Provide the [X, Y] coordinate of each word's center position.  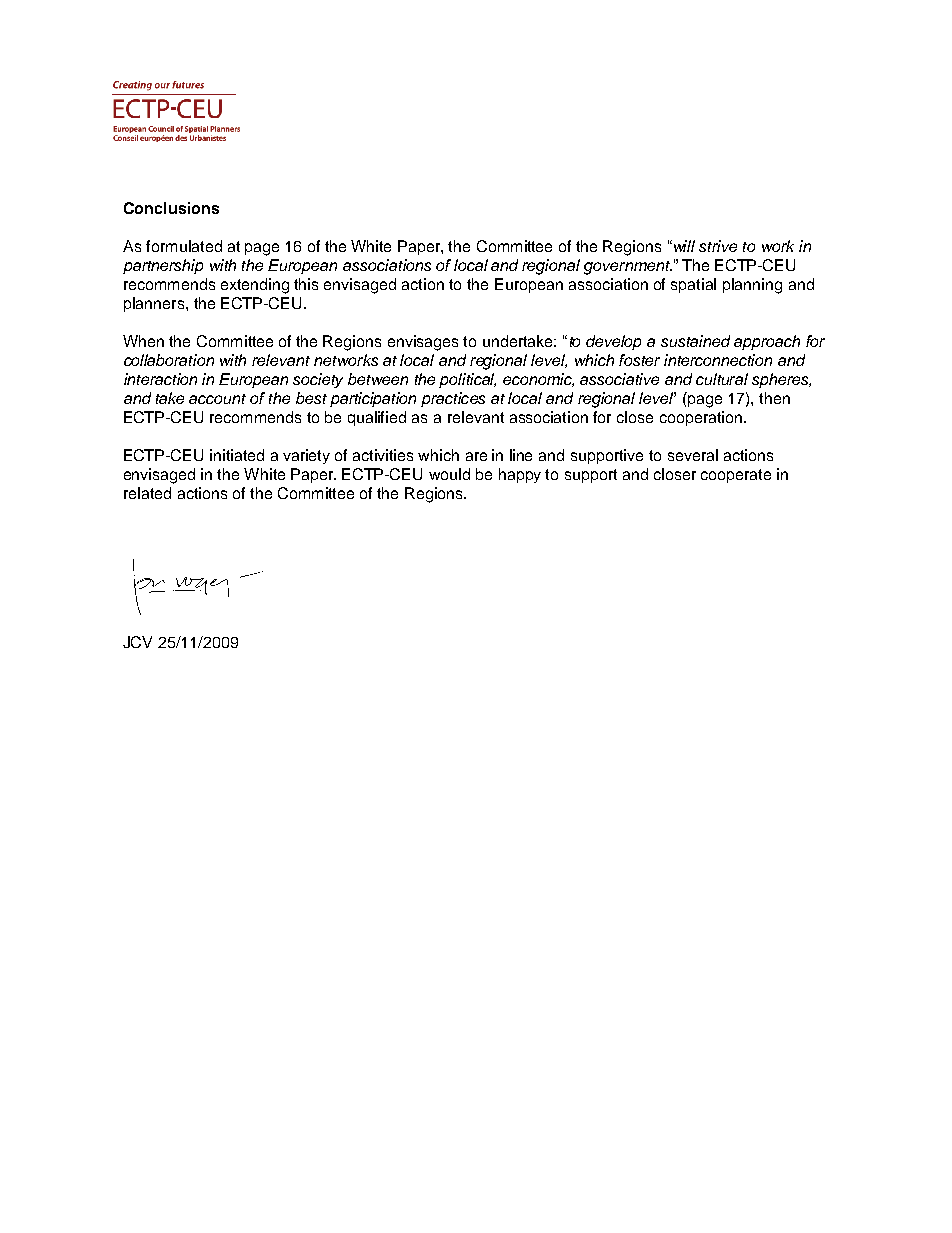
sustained [695, 341]
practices [453, 399]
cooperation [701, 418]
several [693, 455]
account [217, 399]
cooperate [736, 476]
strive [718, 246]
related [147, 493]
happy [520, 475]
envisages [423, 343]
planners [155, 304]
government [628, 268]
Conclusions [171, 208]
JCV [137, 642]
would [449, 474]
